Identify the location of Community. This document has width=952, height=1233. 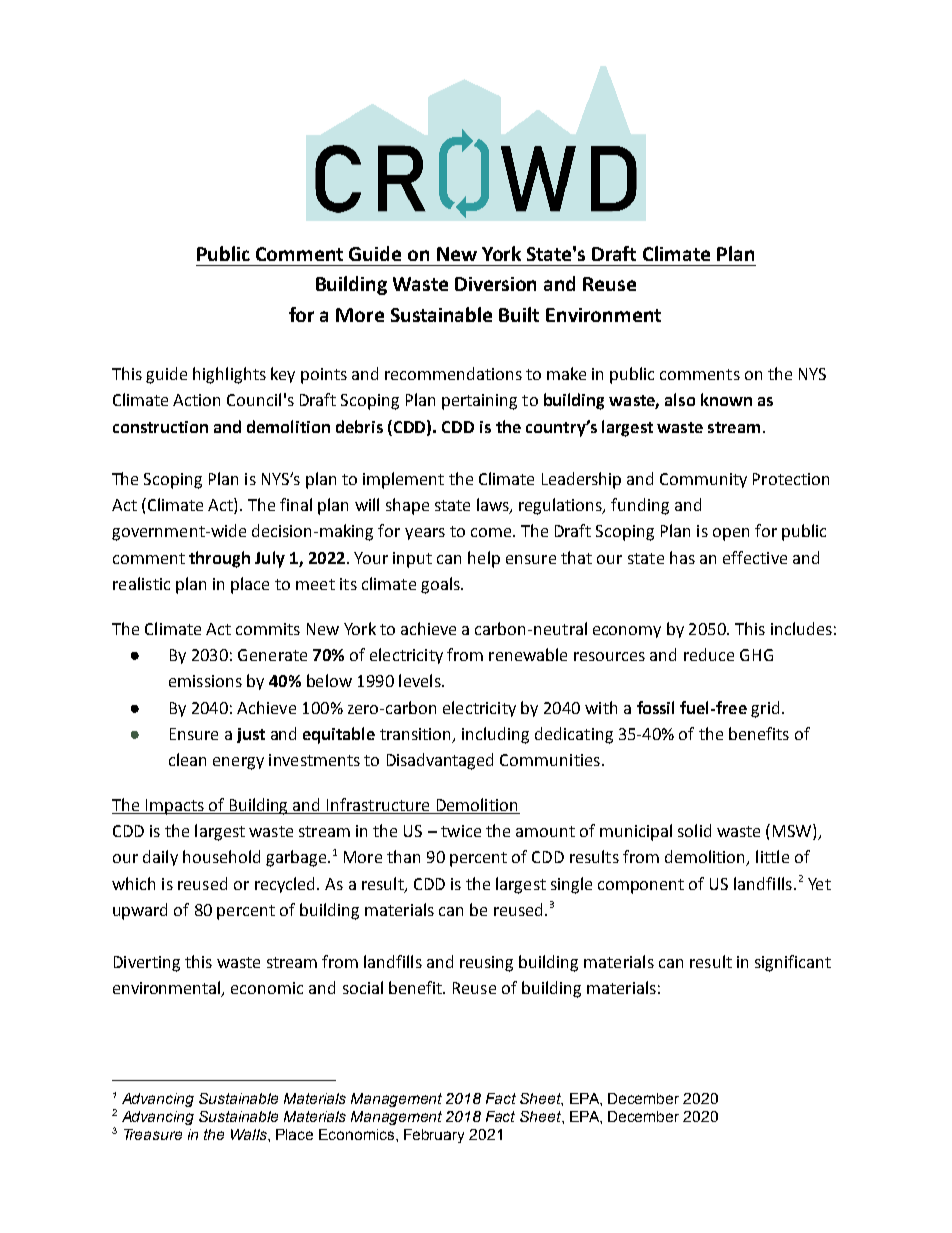
(703, 480).
